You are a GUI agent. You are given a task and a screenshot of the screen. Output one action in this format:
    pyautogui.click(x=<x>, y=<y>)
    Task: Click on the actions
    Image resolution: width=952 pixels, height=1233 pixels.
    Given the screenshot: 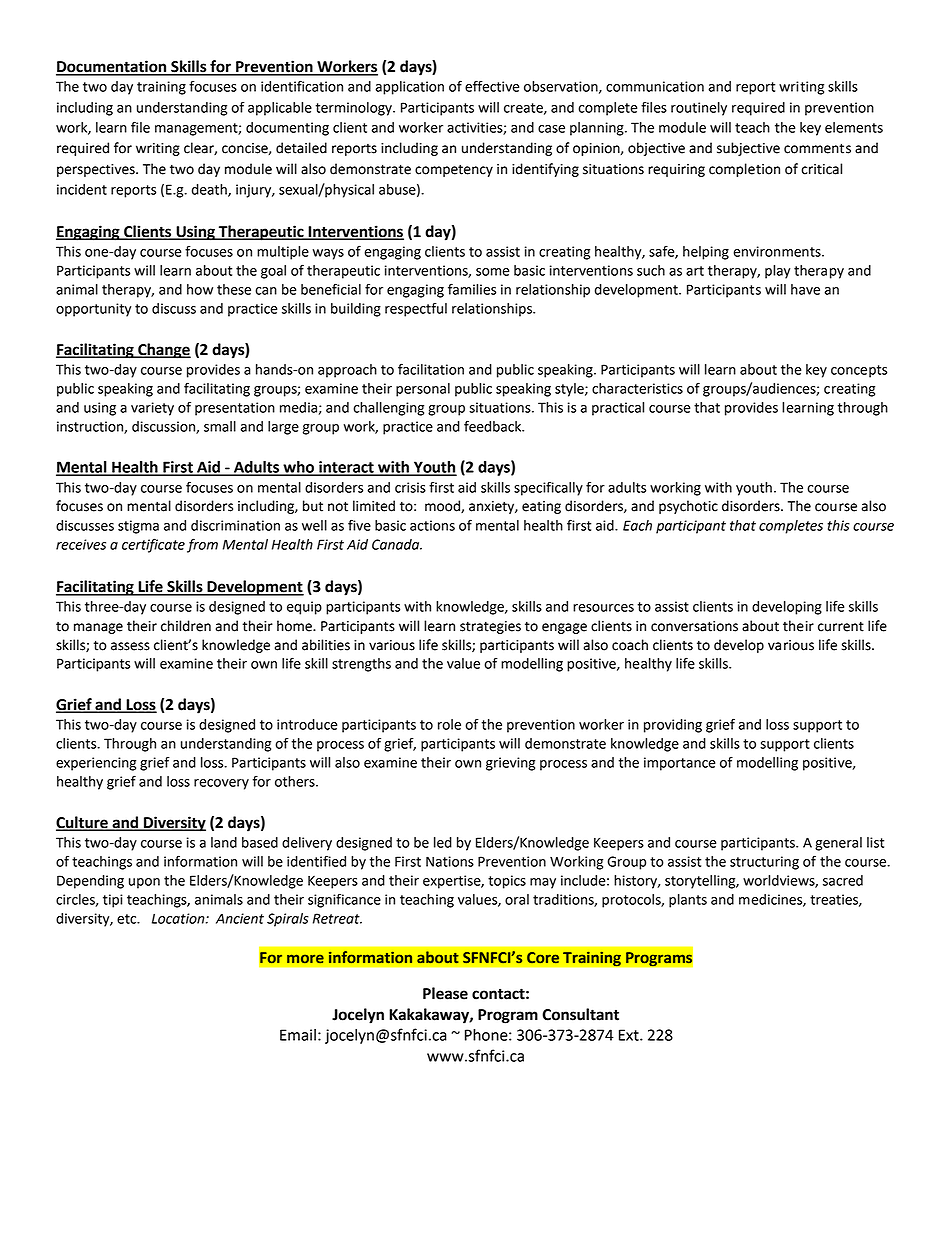 What is the action you would take?
    pyautogui.click(x=432, y=525)
